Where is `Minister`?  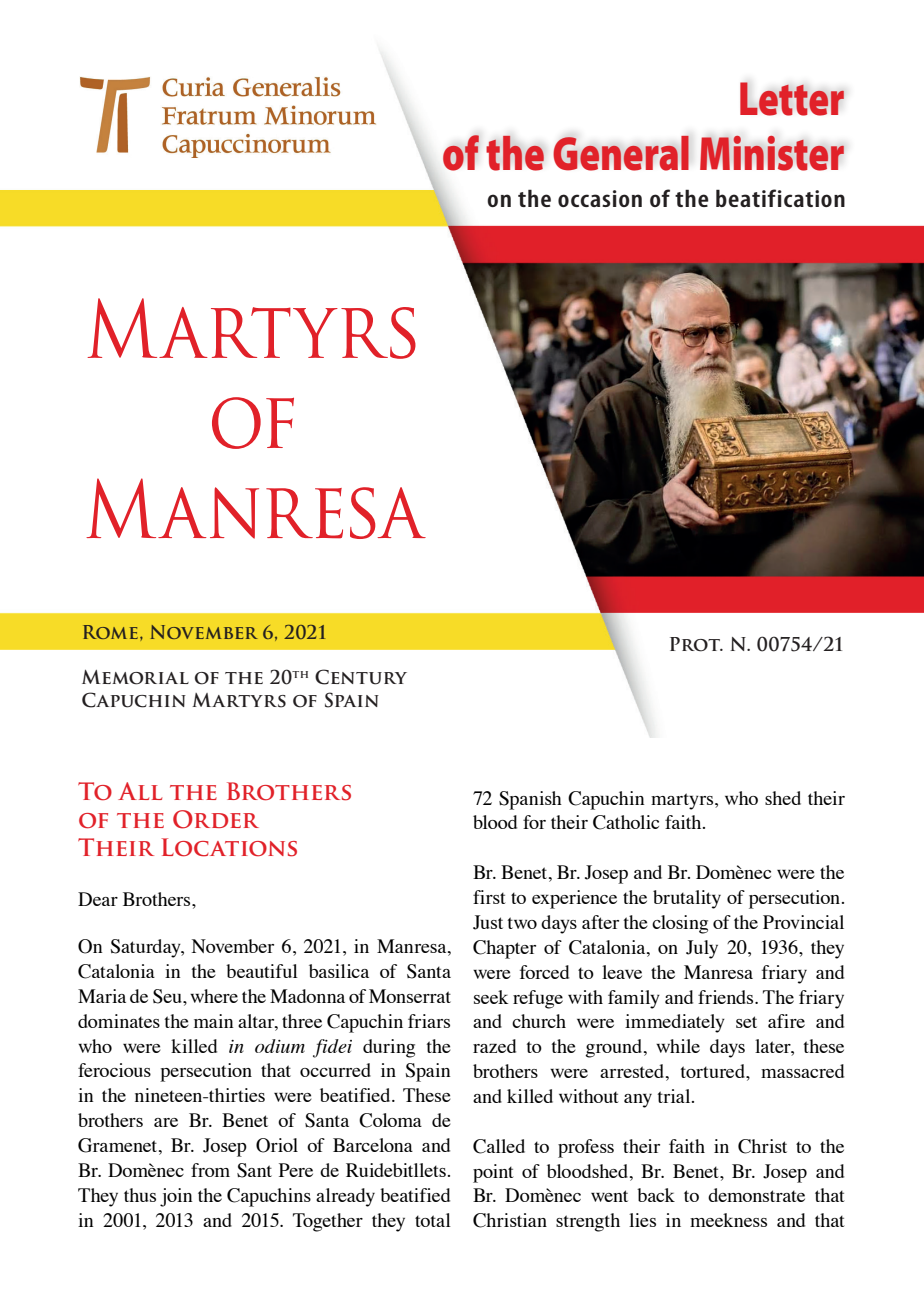 Minister is located at coordinates (772, 153).
